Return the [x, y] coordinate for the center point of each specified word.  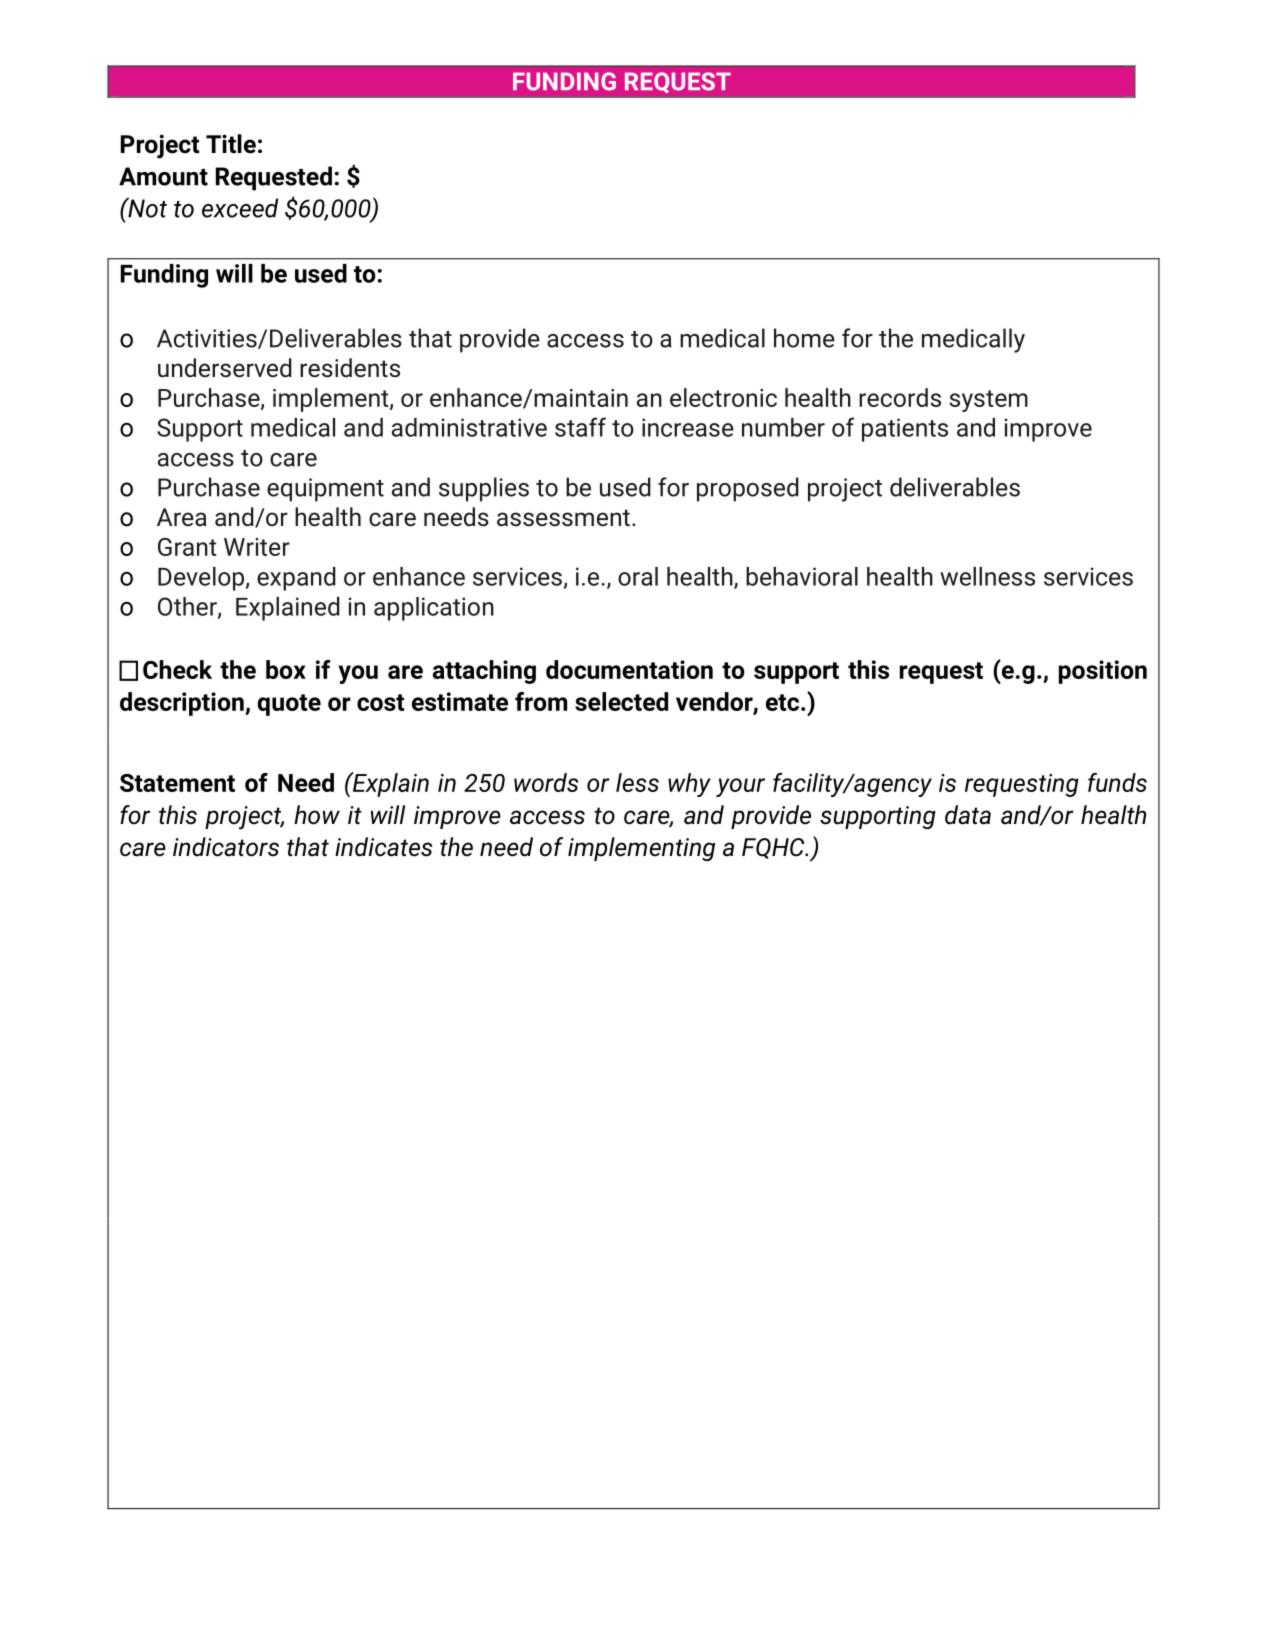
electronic [723, 397]
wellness [987, 576]
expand [296, 579]
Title [231, 144]
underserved [225, 368]
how [317, 815]
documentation [629, 669]
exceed [240, 208]
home [804, 338]
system [988, 401]
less [637, 782]
